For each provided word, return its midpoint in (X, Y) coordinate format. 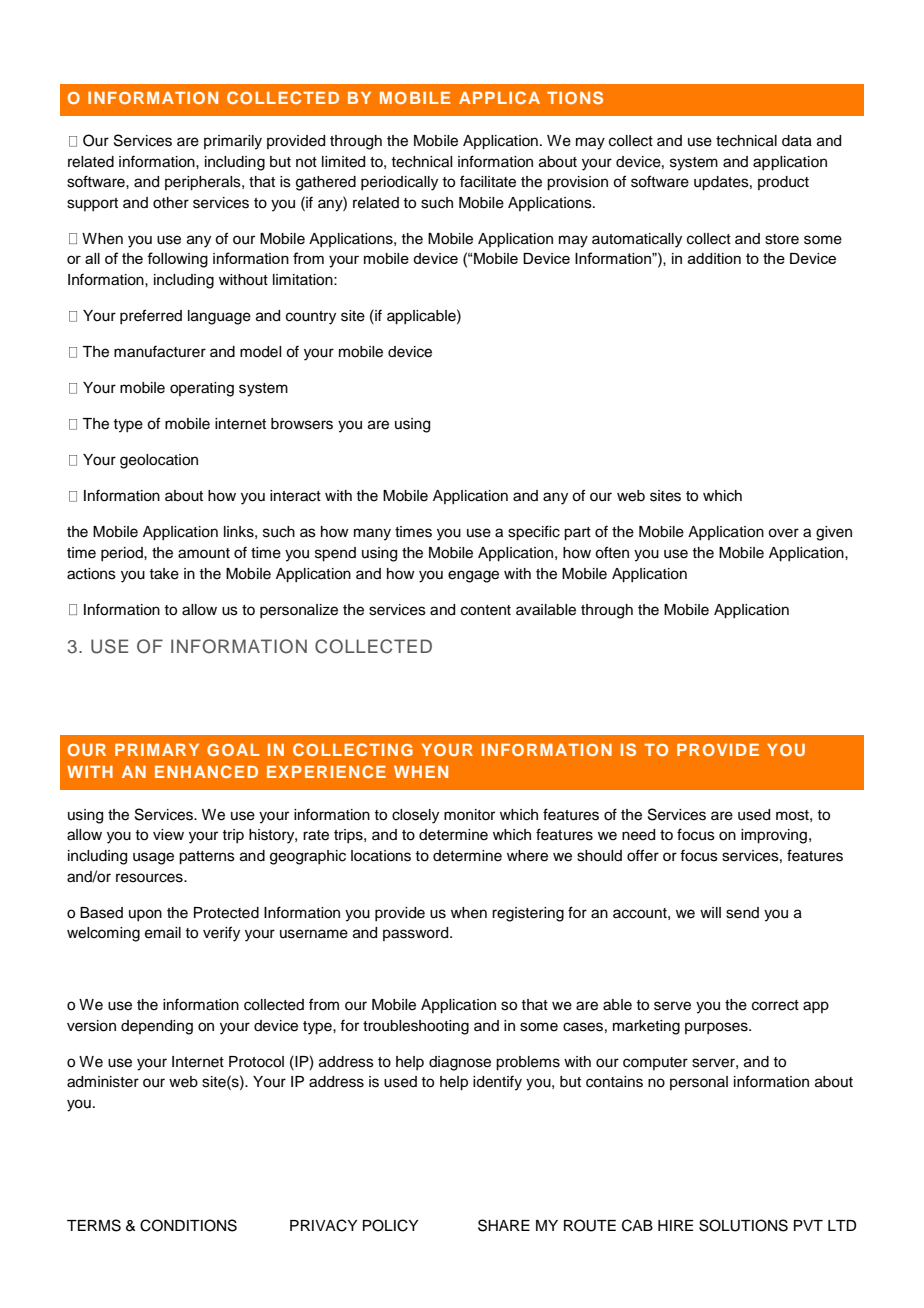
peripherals (204, 183)
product (783, 183)
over (783, 533)
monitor (469, 814)
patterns (207, 858)
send (742, 913)
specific (534, 533)
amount (204, 553)
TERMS (94, 1225)
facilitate (488, 181)
